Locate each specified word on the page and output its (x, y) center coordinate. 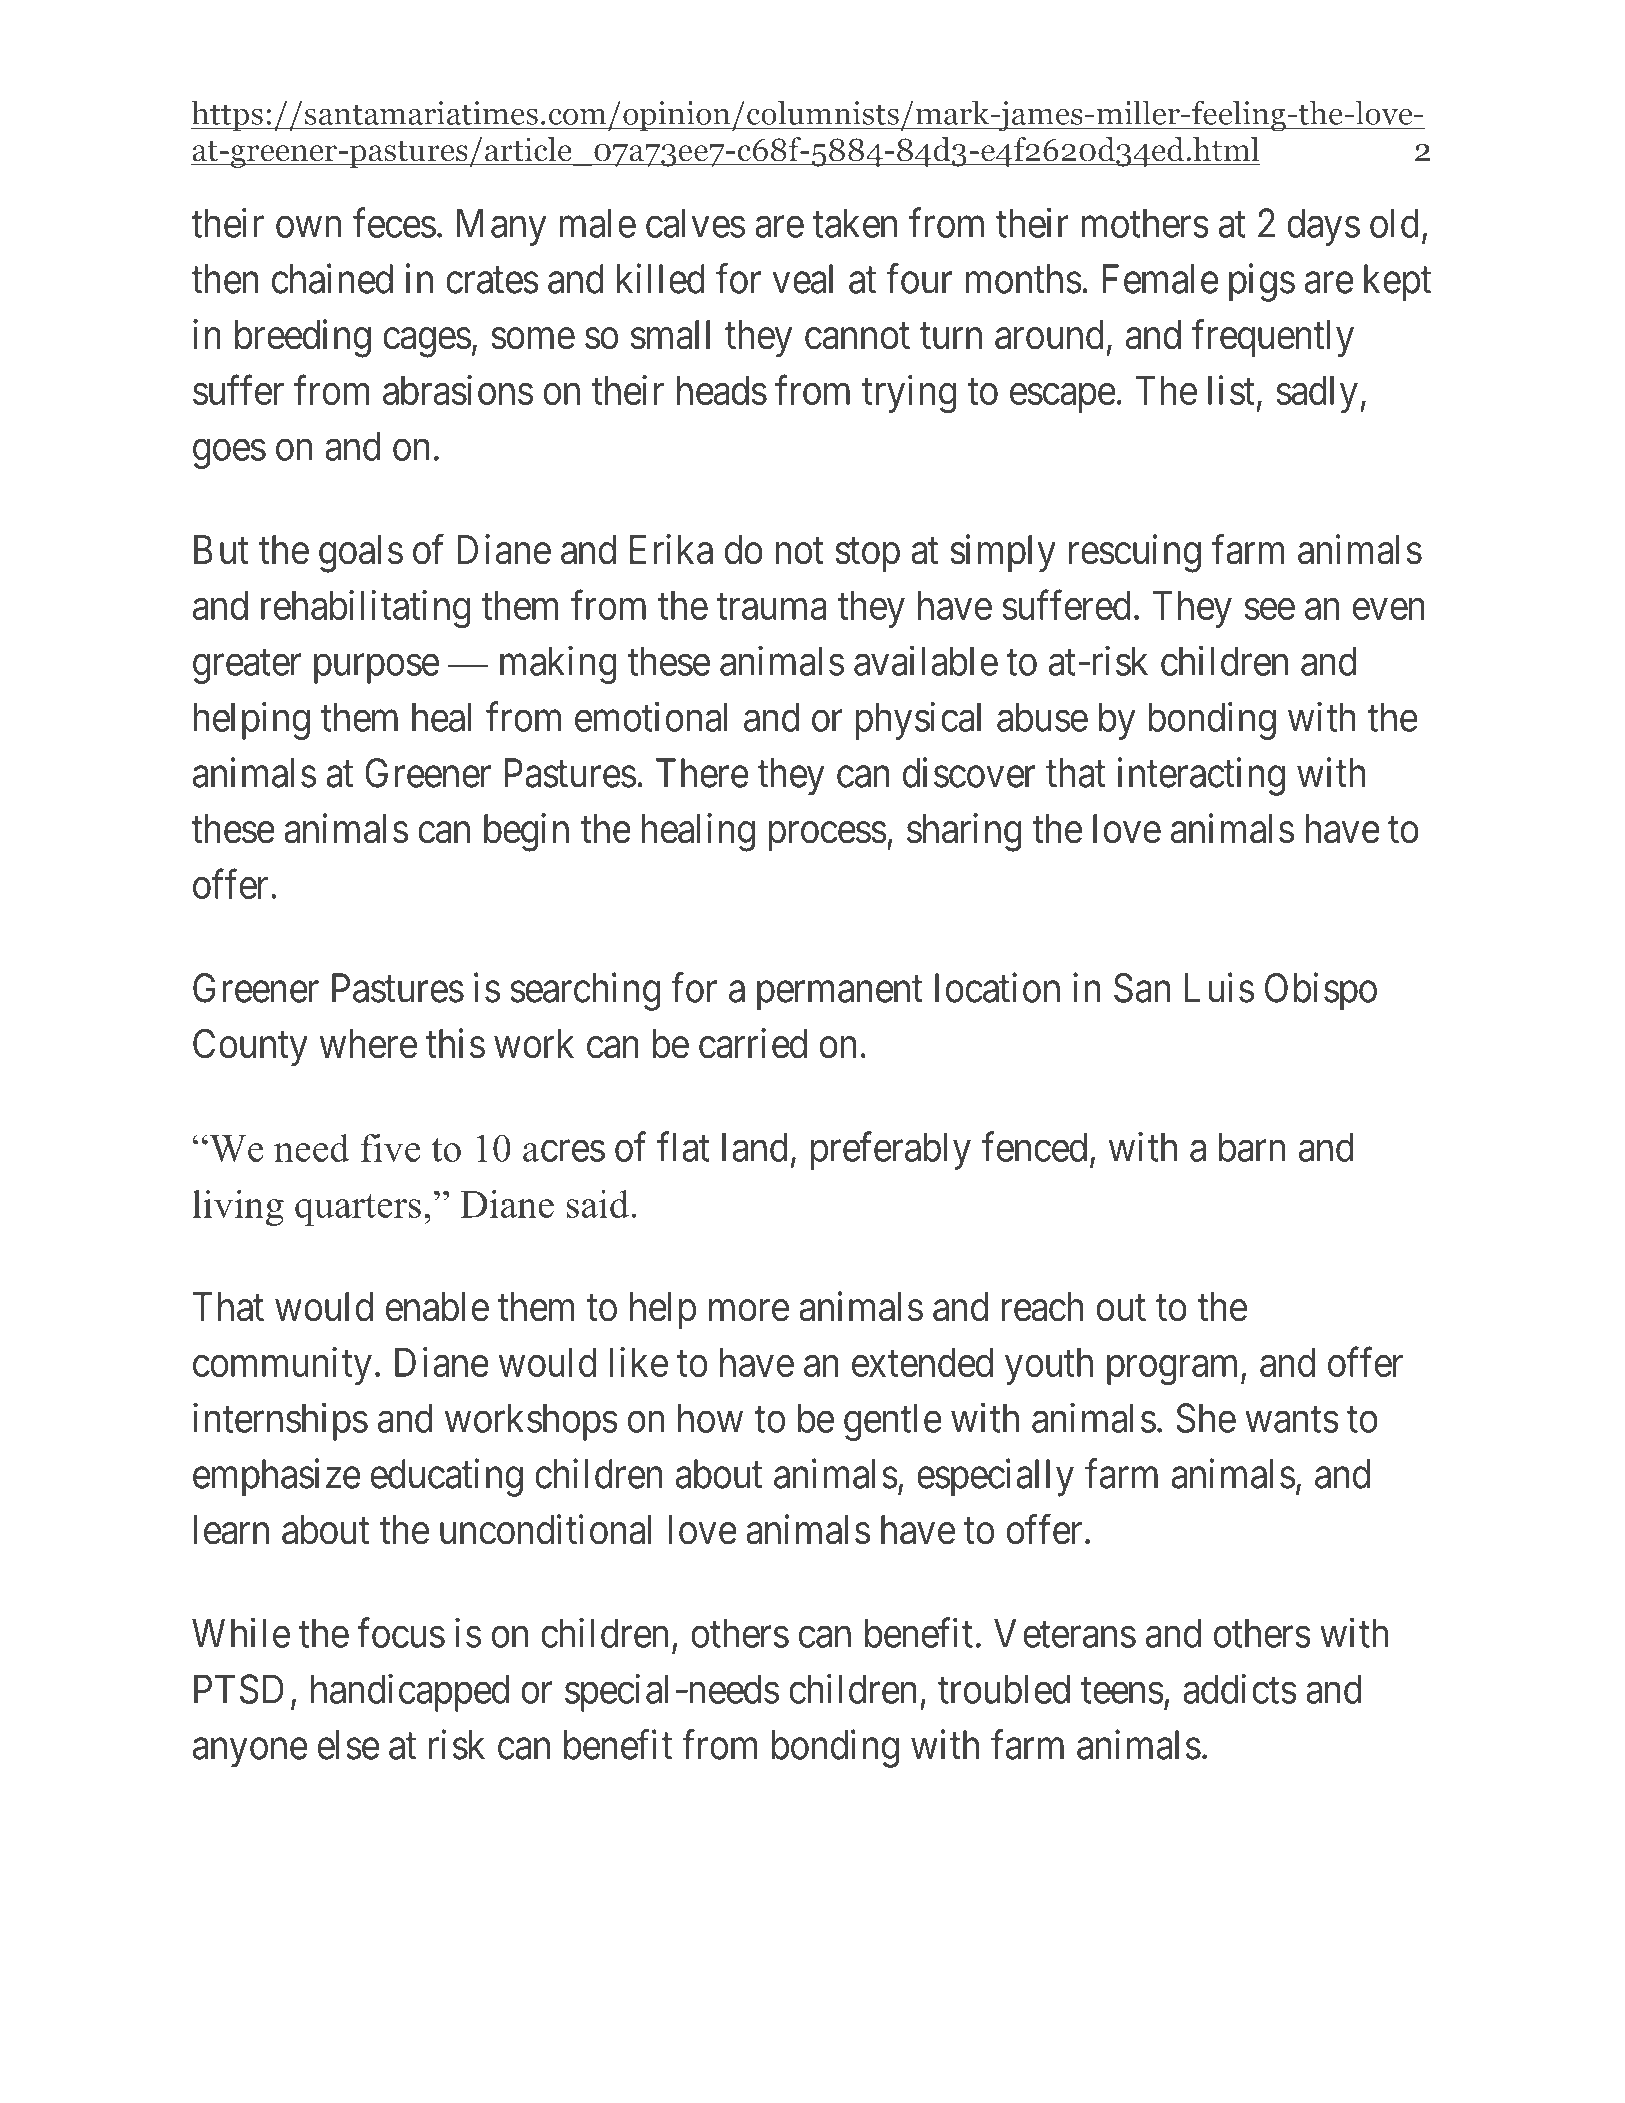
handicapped (410, 1693)
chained (332, 279)
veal (803, 279)
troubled (1004, 1689)
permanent (840, 994)
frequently (1273, 338)
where (368, 1044)
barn (1252, 1147)
